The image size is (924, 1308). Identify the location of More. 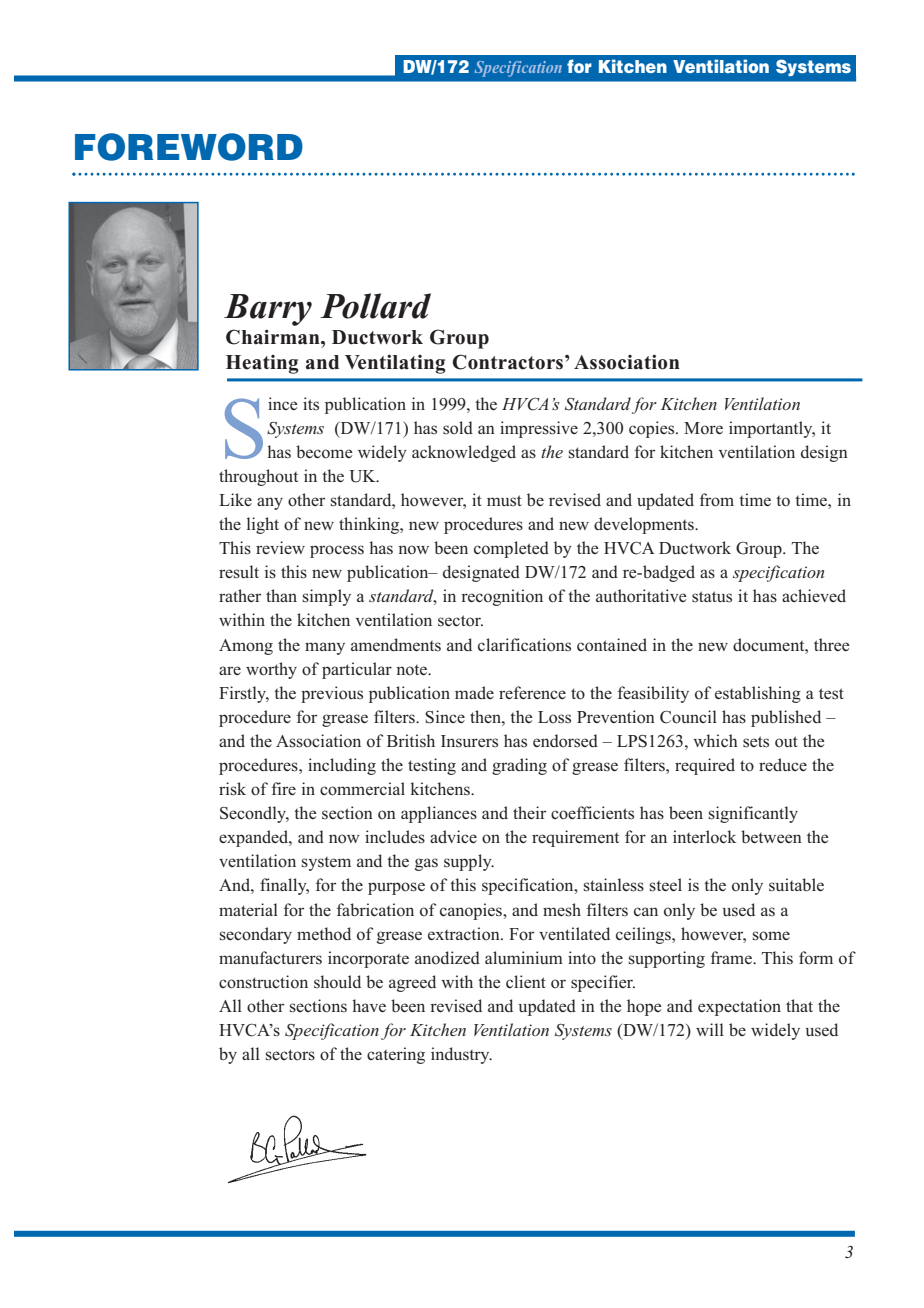
(703, 428).
